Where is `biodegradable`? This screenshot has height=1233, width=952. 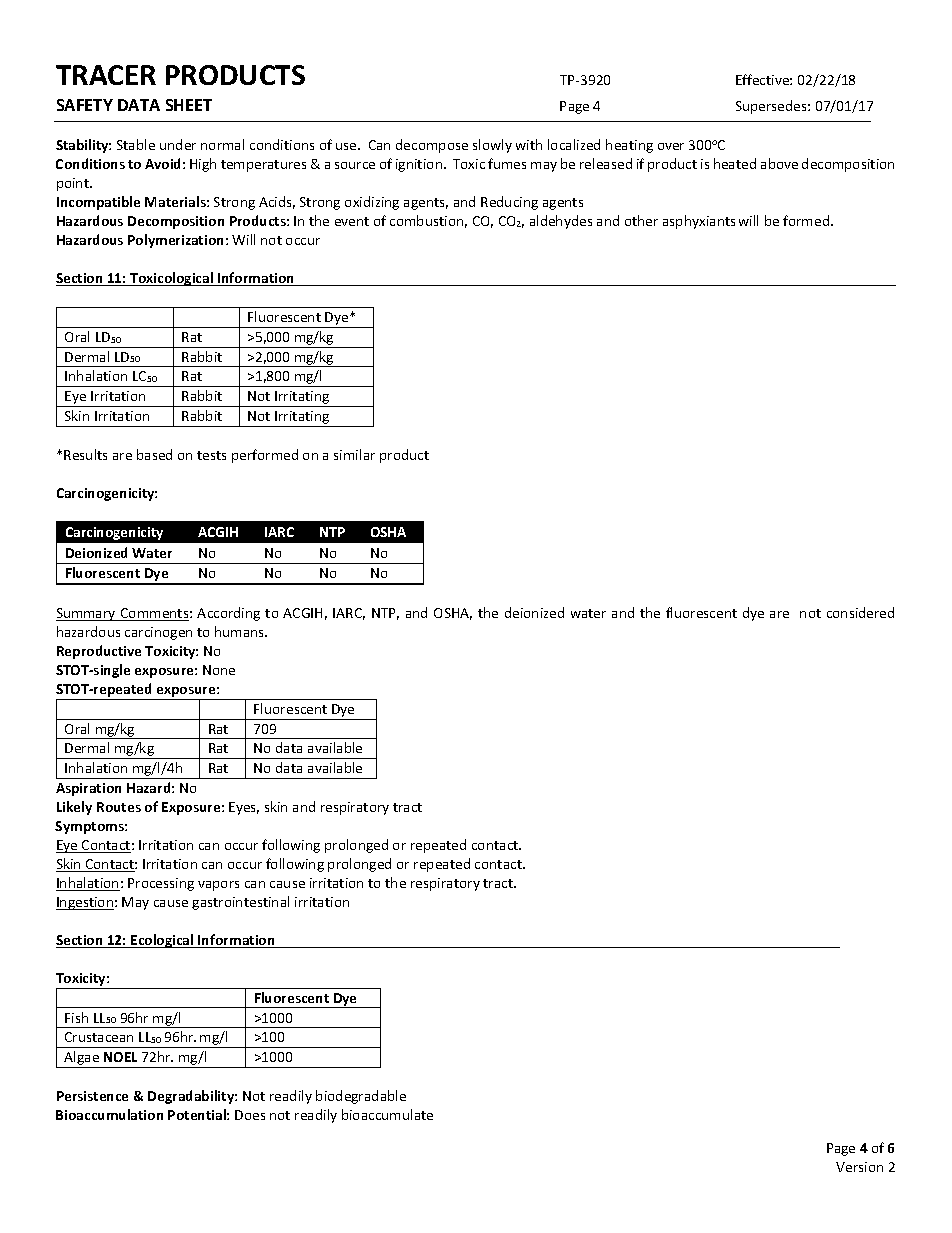 biodegradable is located at coordinates (361, 1097).
